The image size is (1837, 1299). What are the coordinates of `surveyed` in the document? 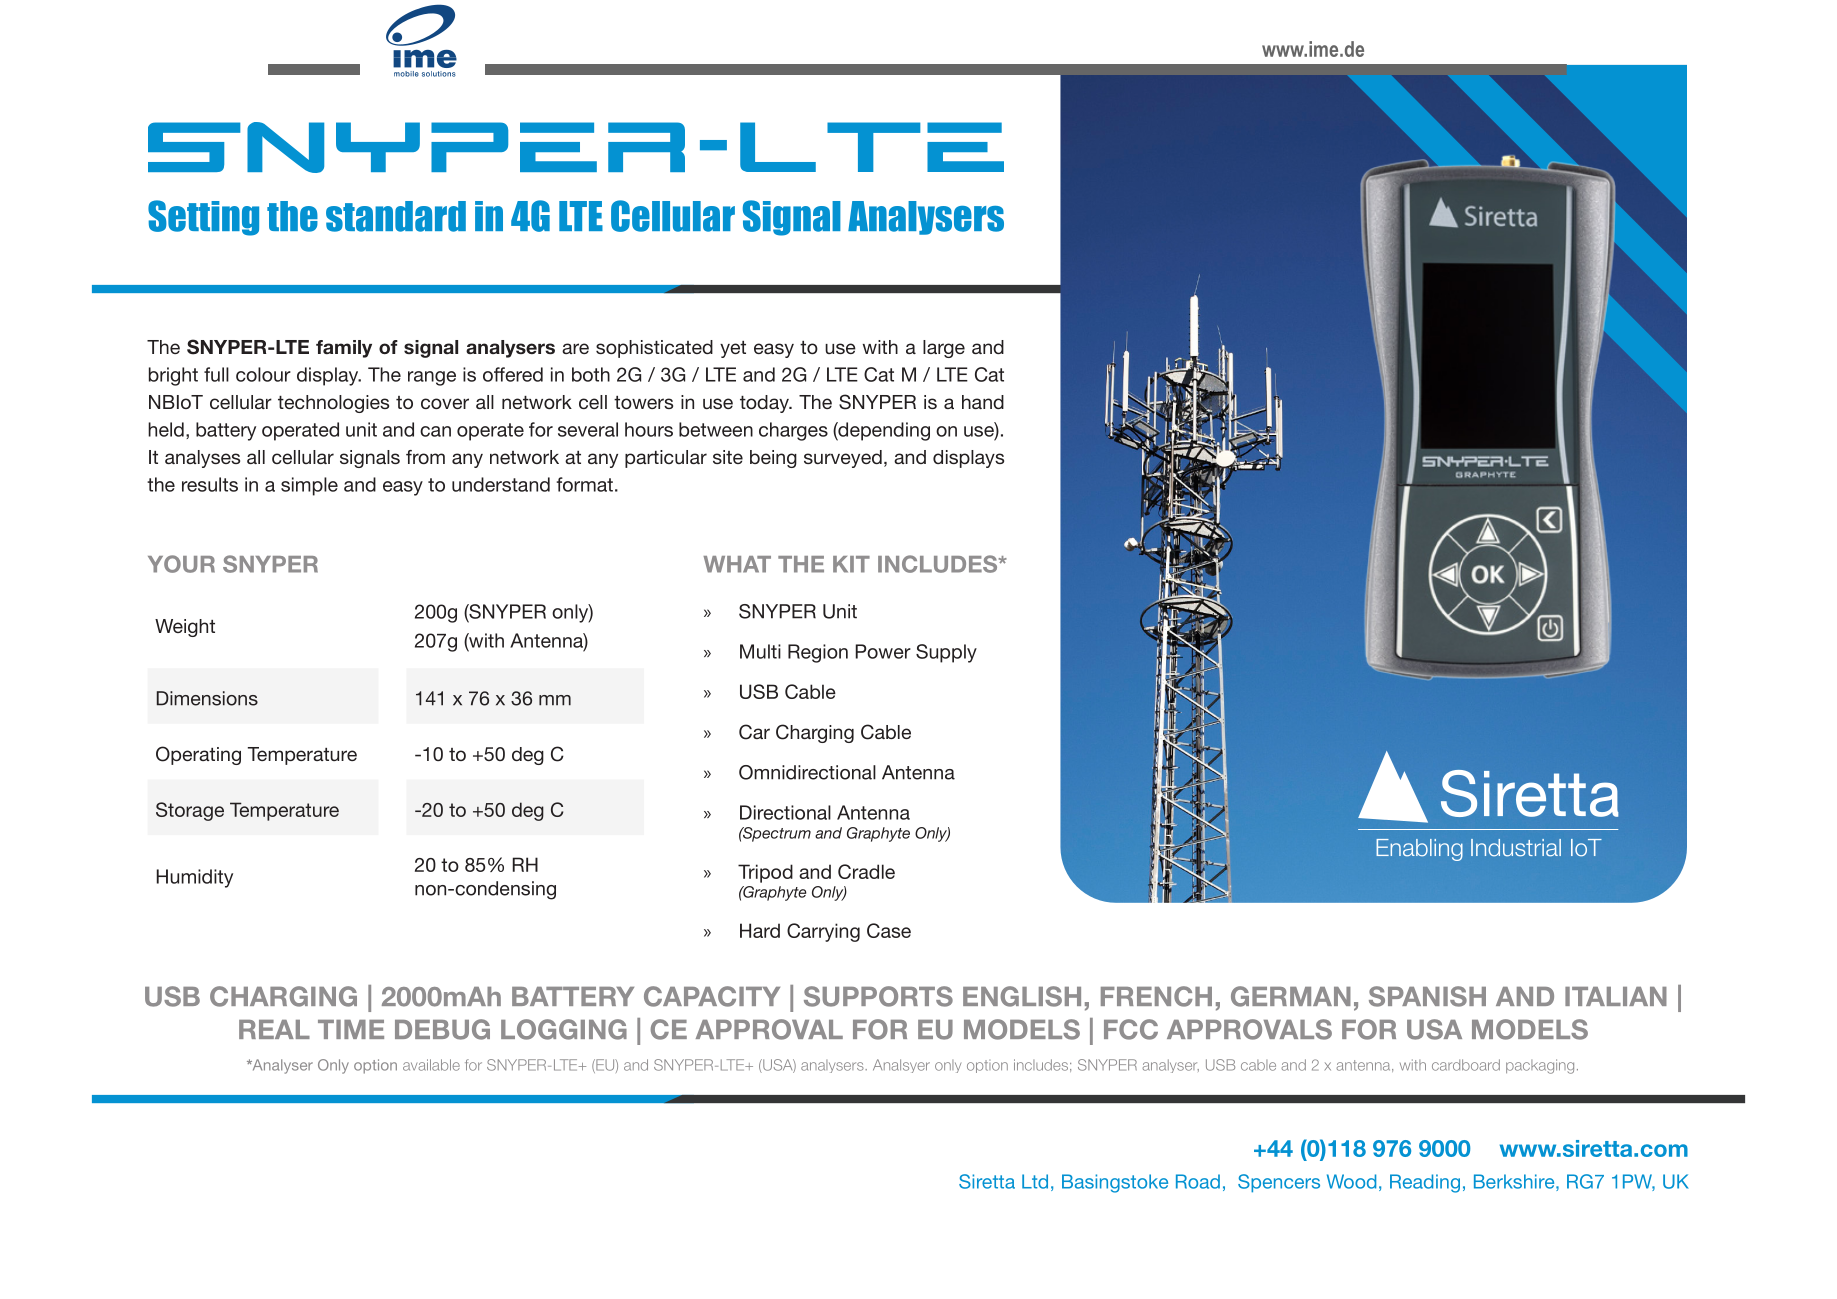 It's located at (843, 459).
